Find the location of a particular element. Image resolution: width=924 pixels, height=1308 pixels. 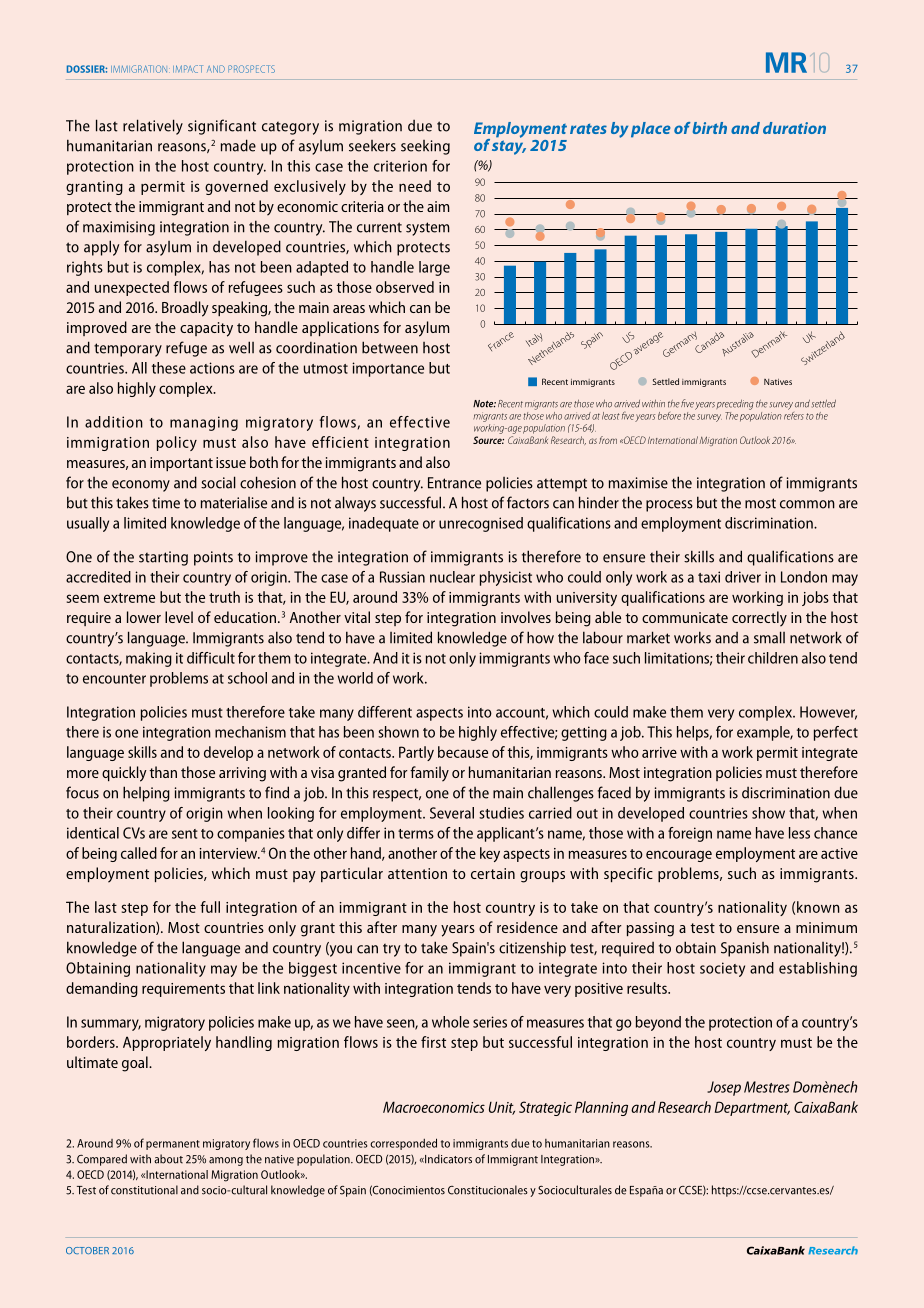

key is located at coordinates (490, 854).
